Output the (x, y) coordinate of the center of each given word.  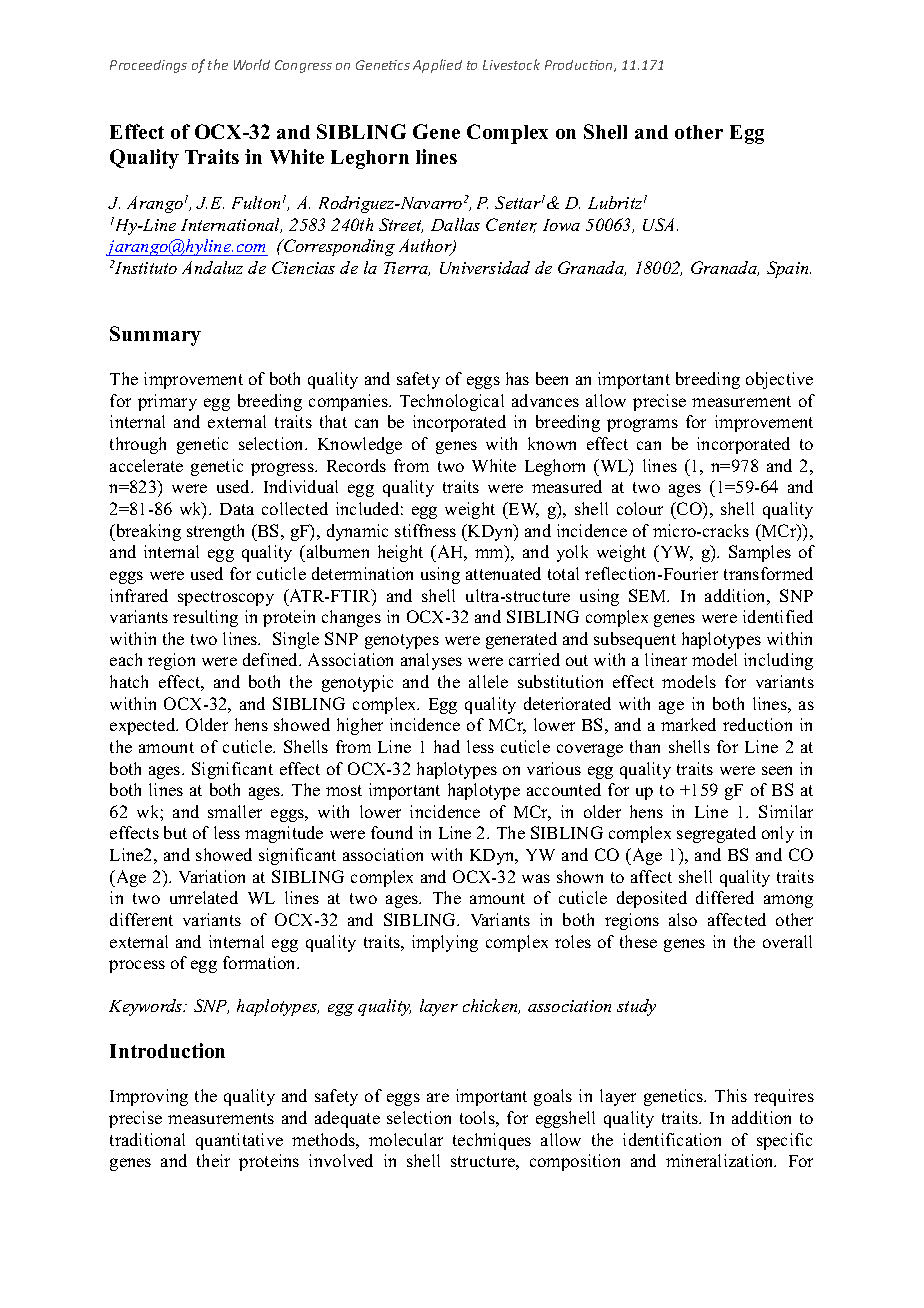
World (252, 64)
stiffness (425, 530)
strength (215, 532)
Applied (437, 66)
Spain (789, 269)
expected (144, 726)
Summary (155, 336)
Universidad (485, 267)
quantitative (239, 1141)
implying (445, 943)
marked (688, 724)
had (447, 746)
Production (580, 66)
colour (640, 508)
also (683, 919)
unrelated (204, 897)
